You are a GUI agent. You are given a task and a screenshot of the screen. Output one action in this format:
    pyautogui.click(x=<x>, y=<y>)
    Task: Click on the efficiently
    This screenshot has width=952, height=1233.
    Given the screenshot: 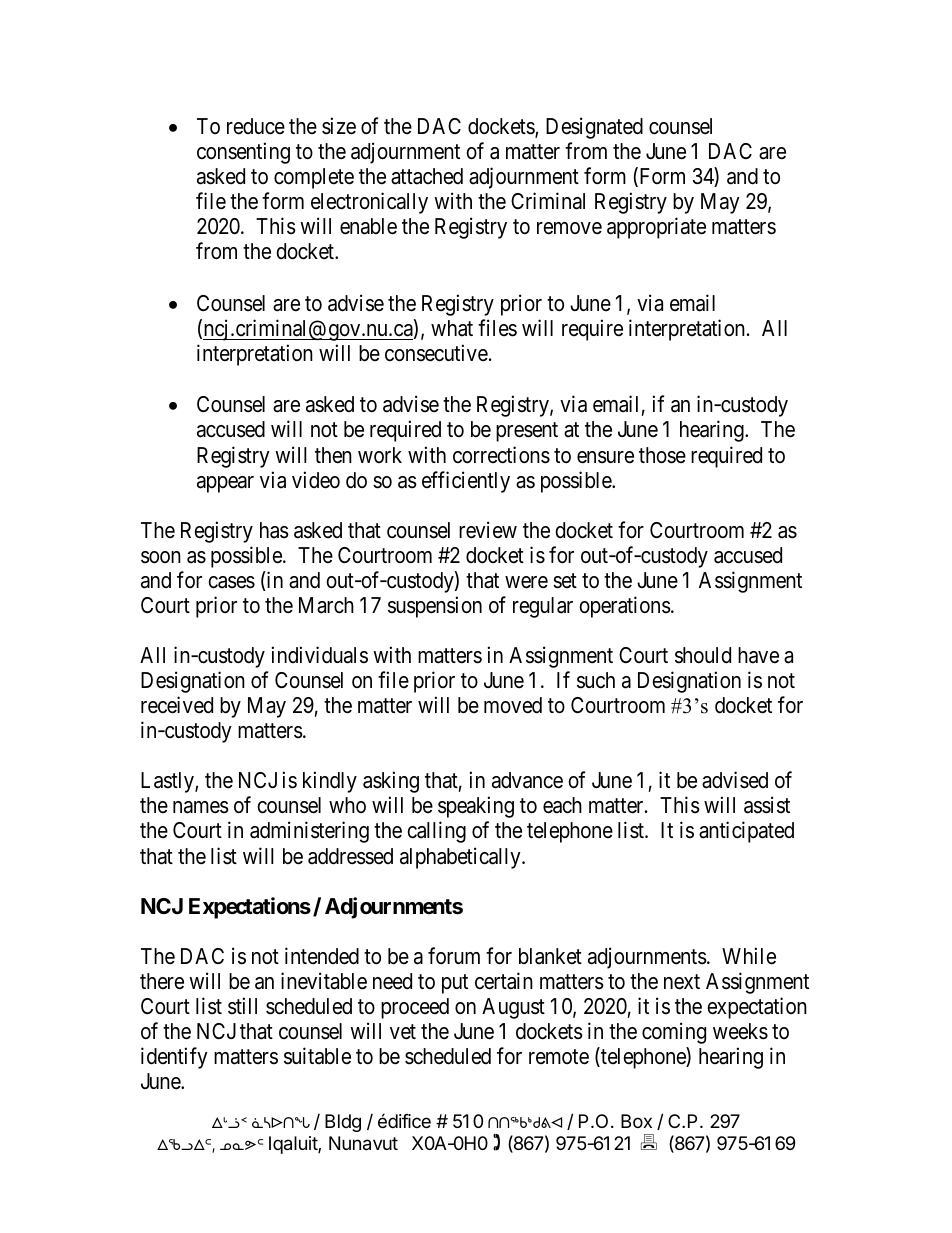 What is the action you would take?
    pyautogui.click(x=466, y=482)
